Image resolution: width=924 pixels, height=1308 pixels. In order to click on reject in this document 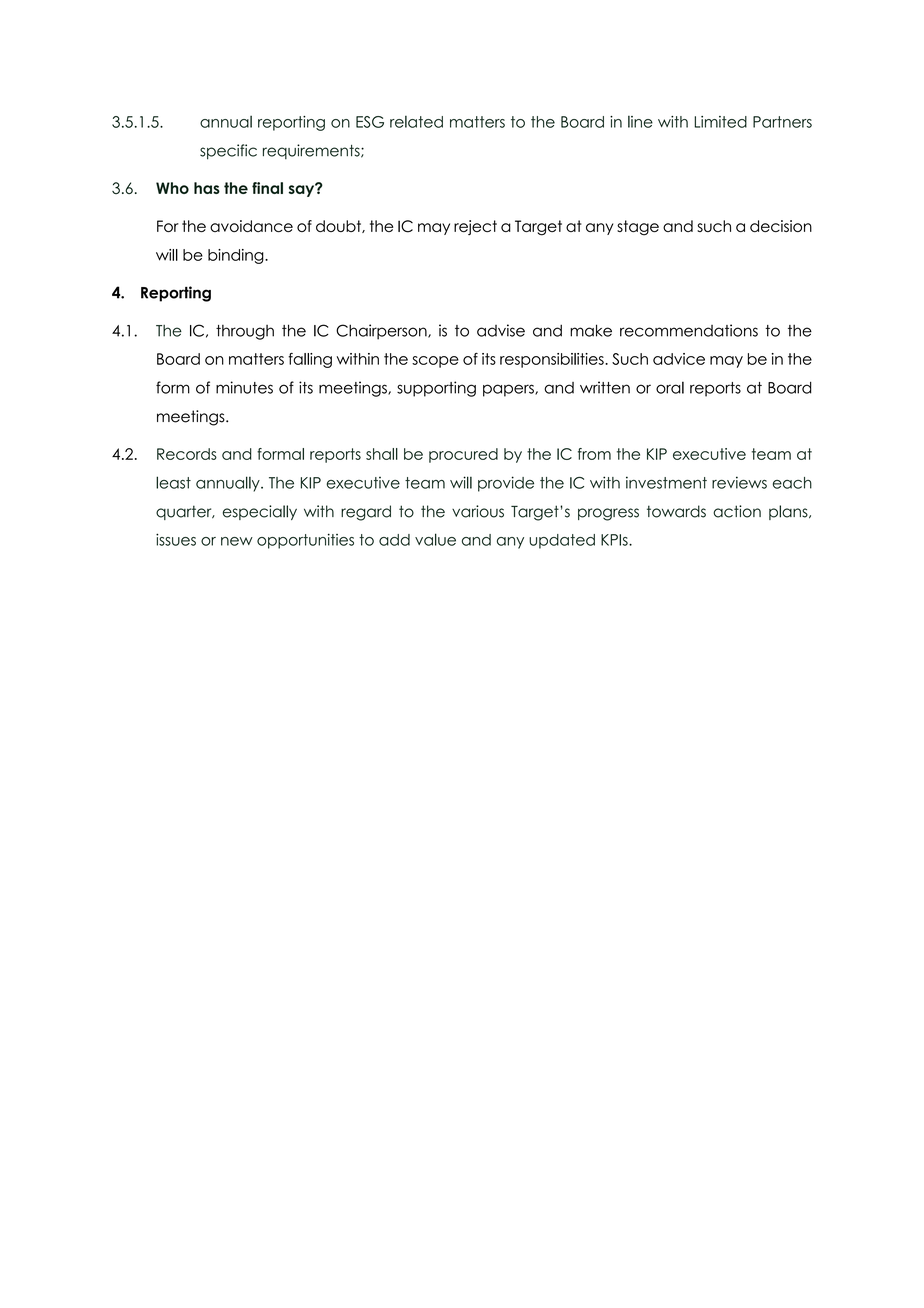, I will do `click(475, 227)`.
